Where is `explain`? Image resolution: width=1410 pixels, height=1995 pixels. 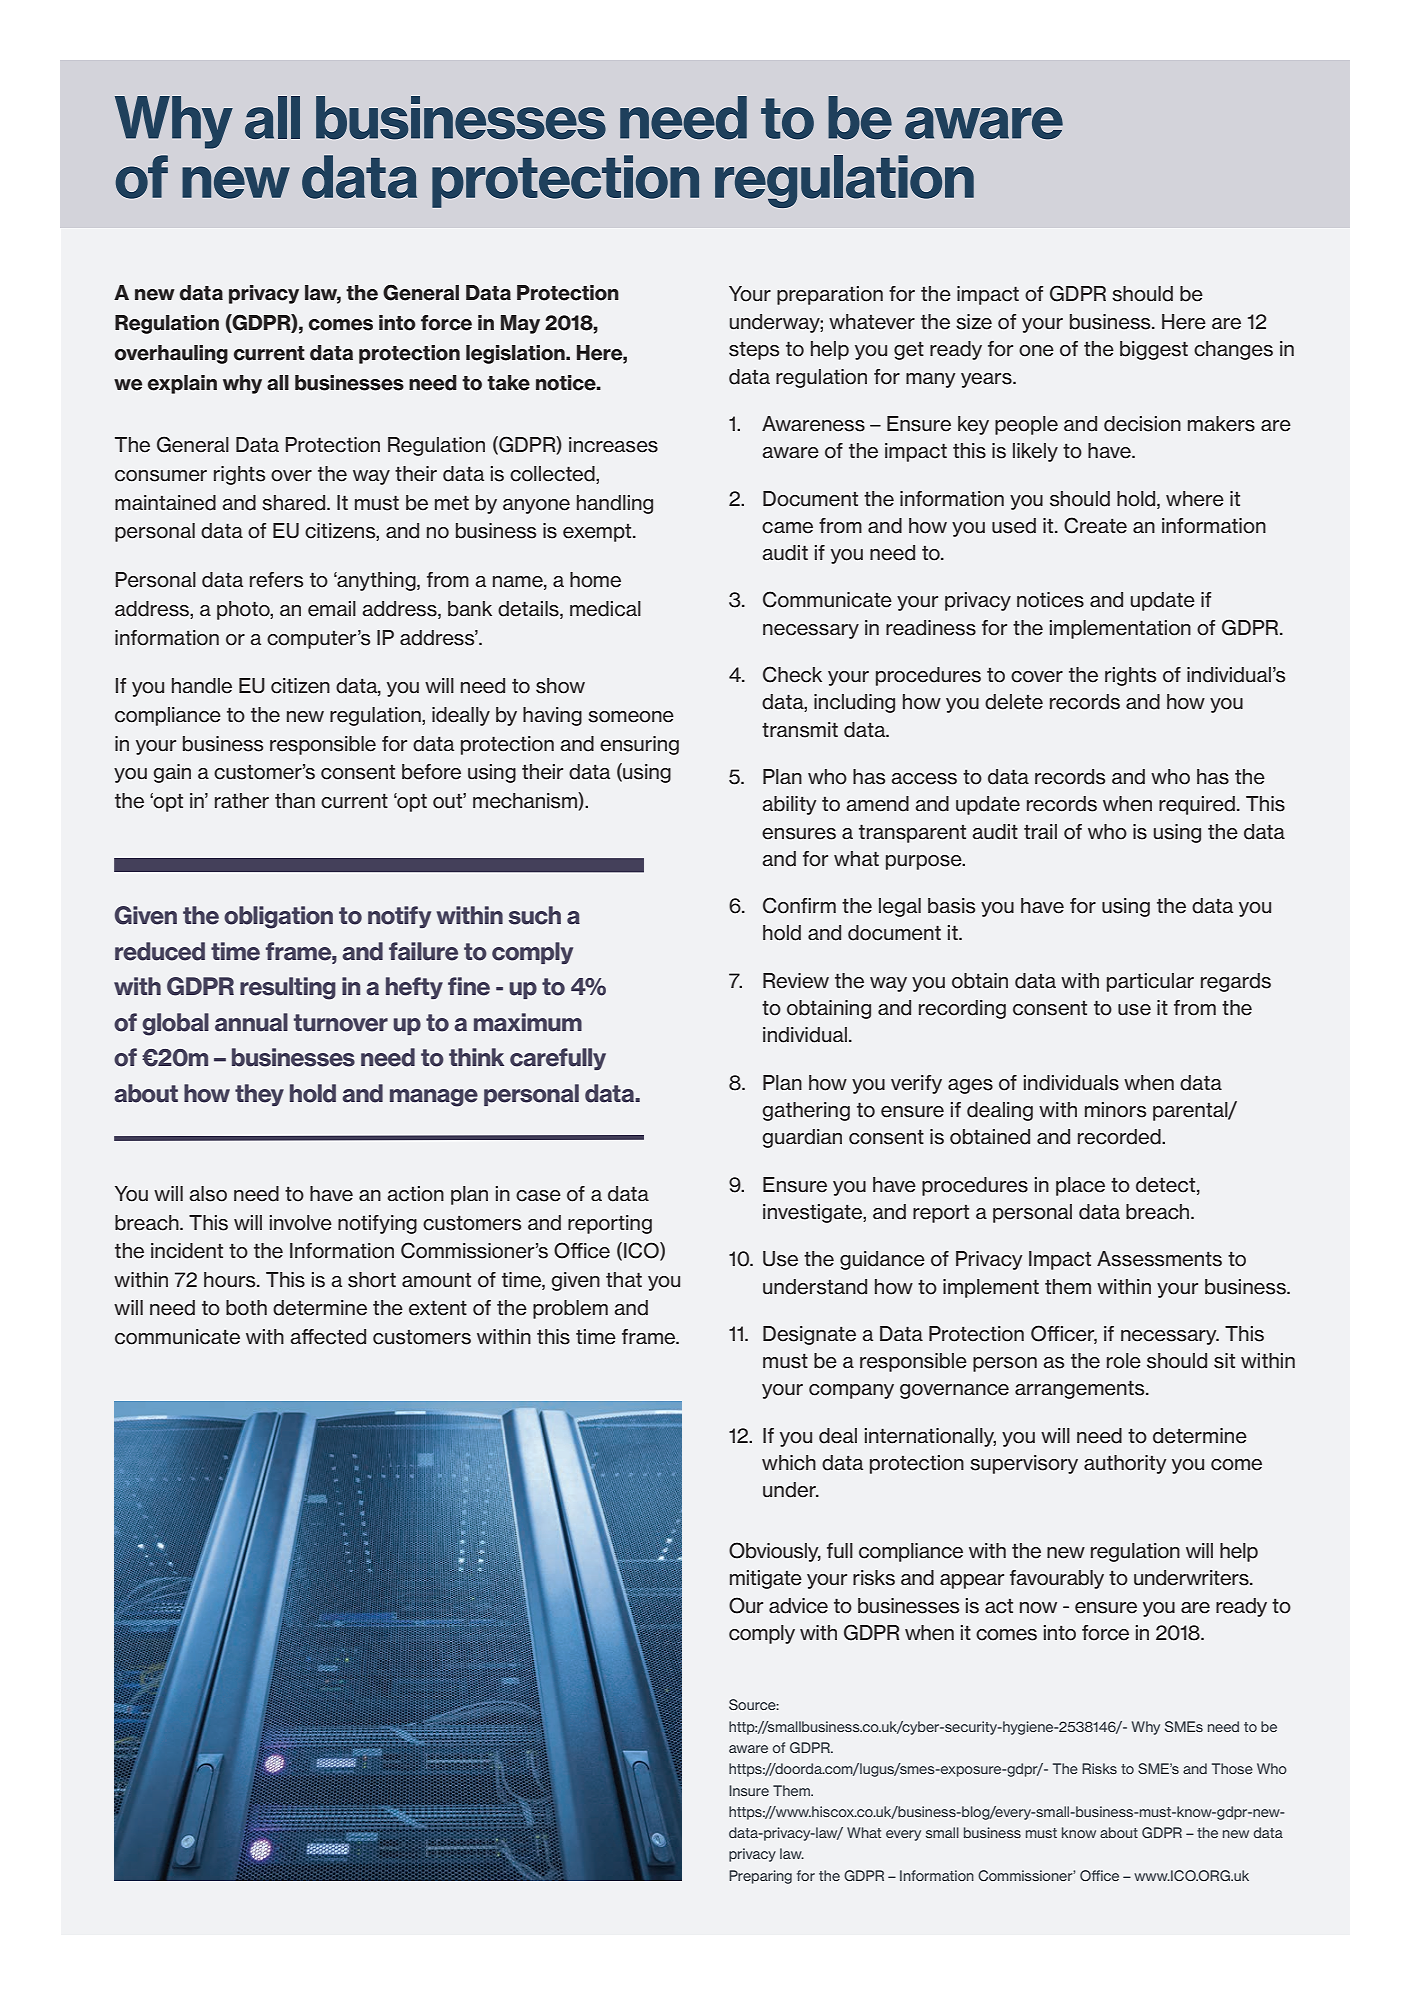
explain is located at coordinates (182, 384).
